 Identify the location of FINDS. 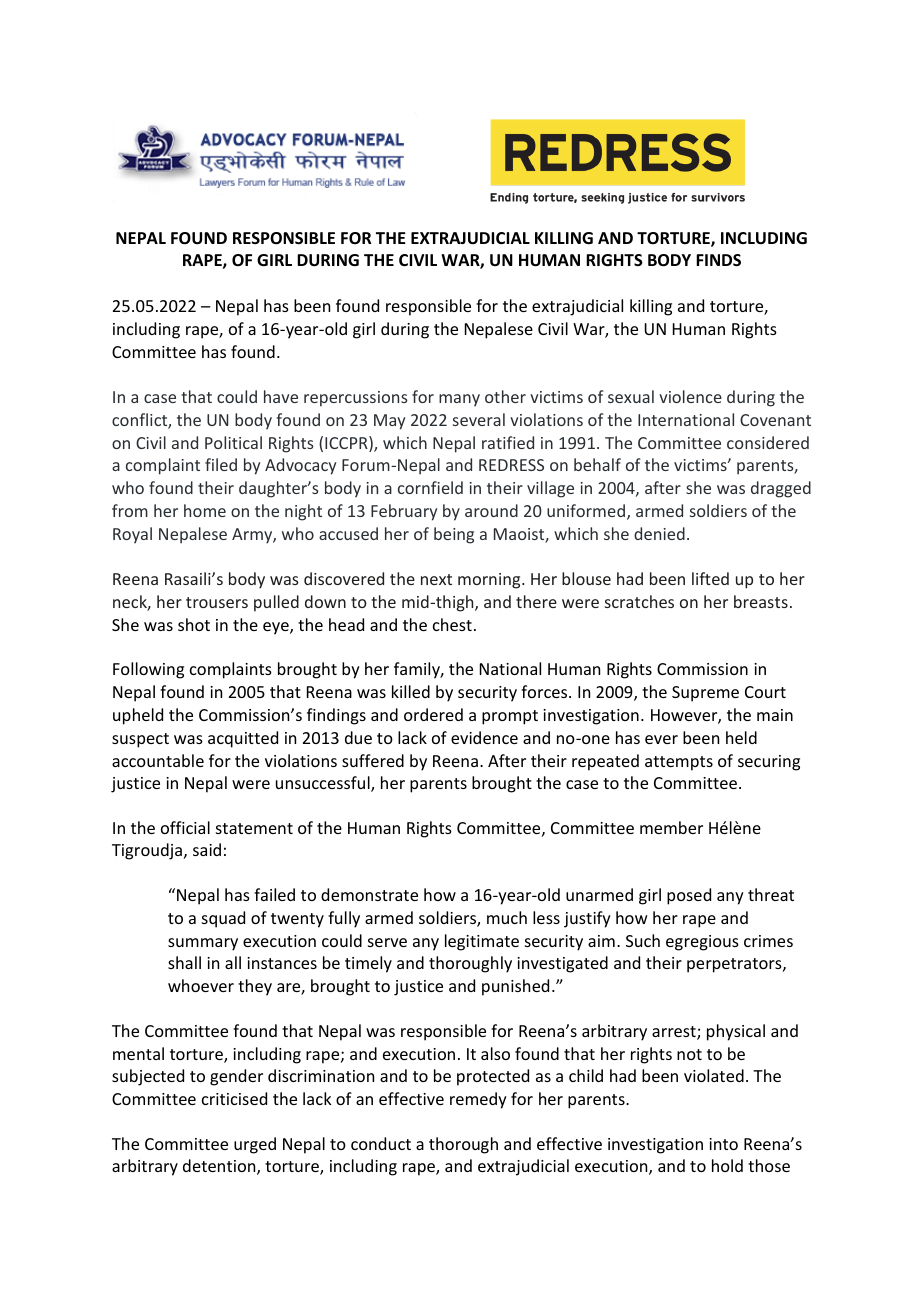
(718, 260).
